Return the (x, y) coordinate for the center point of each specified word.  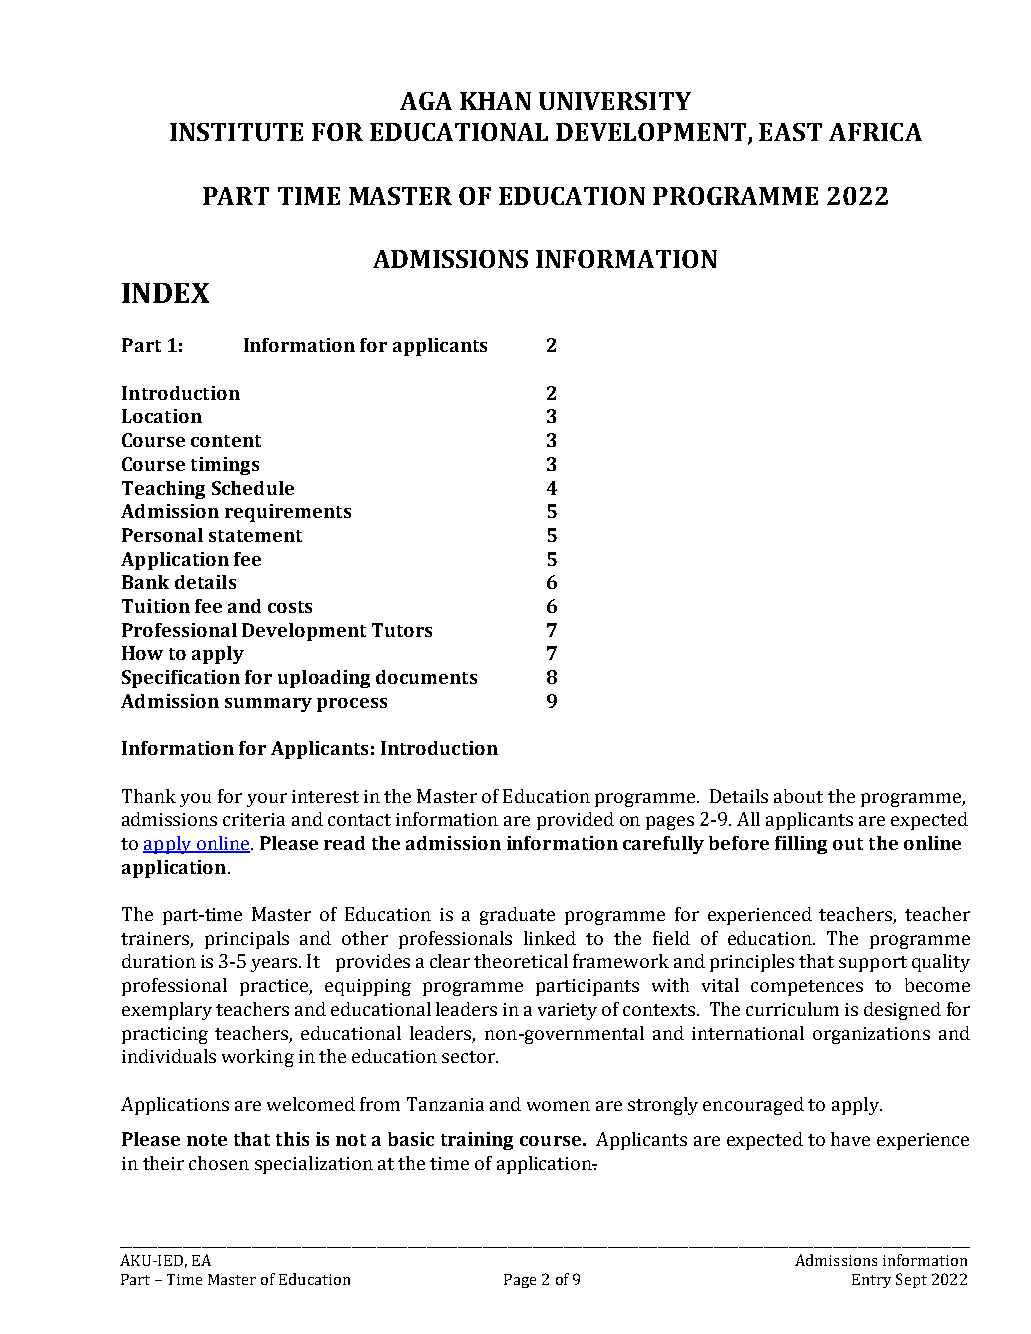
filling (801, 845)
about (798, 796)
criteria (254, 819)
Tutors (402, 630)
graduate (517, 916)
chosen (219, 1163)
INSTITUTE (236, 132)
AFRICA (875, 132)
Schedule (253, 488)
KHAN (495, 101)
